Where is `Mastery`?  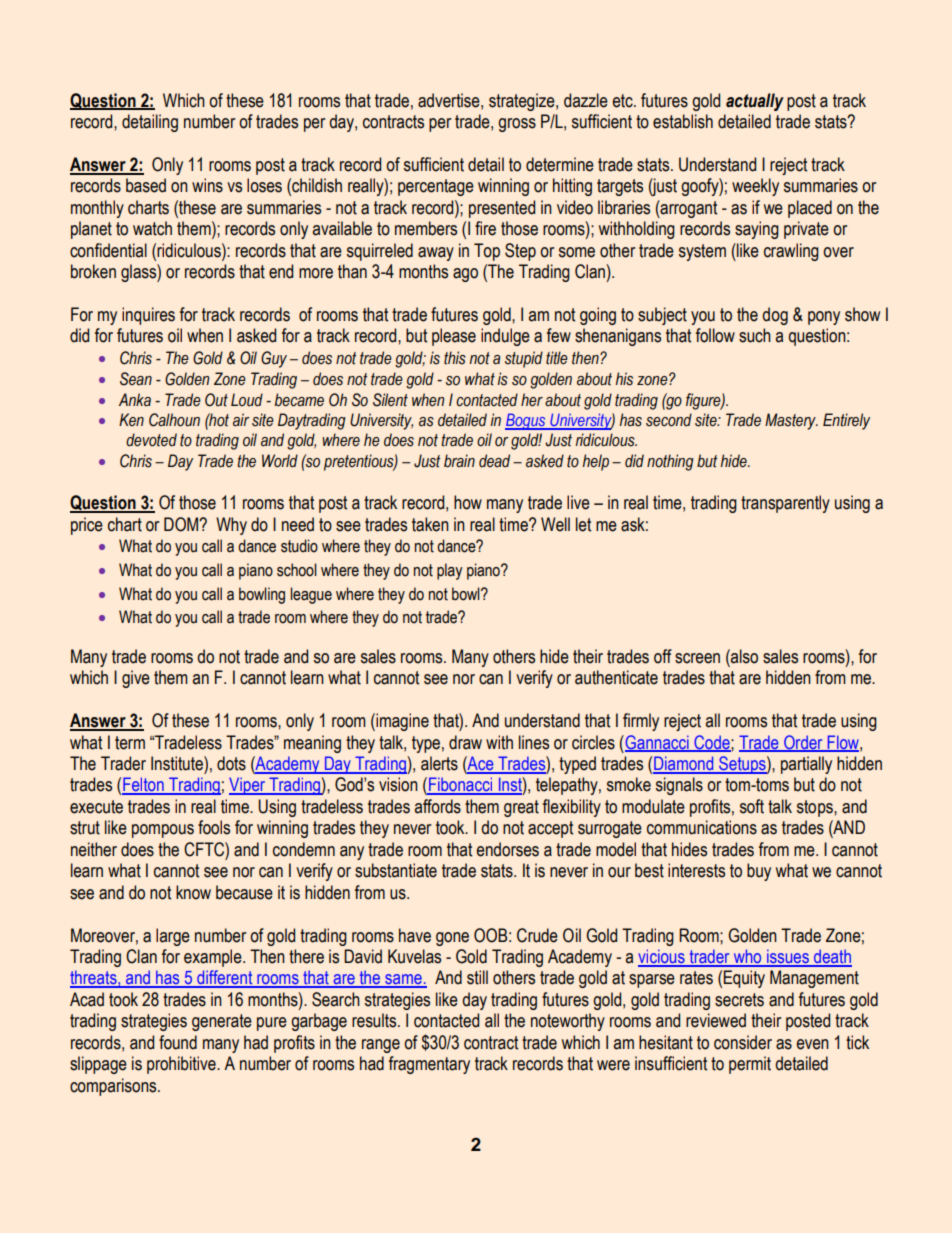
Mastery is located at coordinates (791, 421).
